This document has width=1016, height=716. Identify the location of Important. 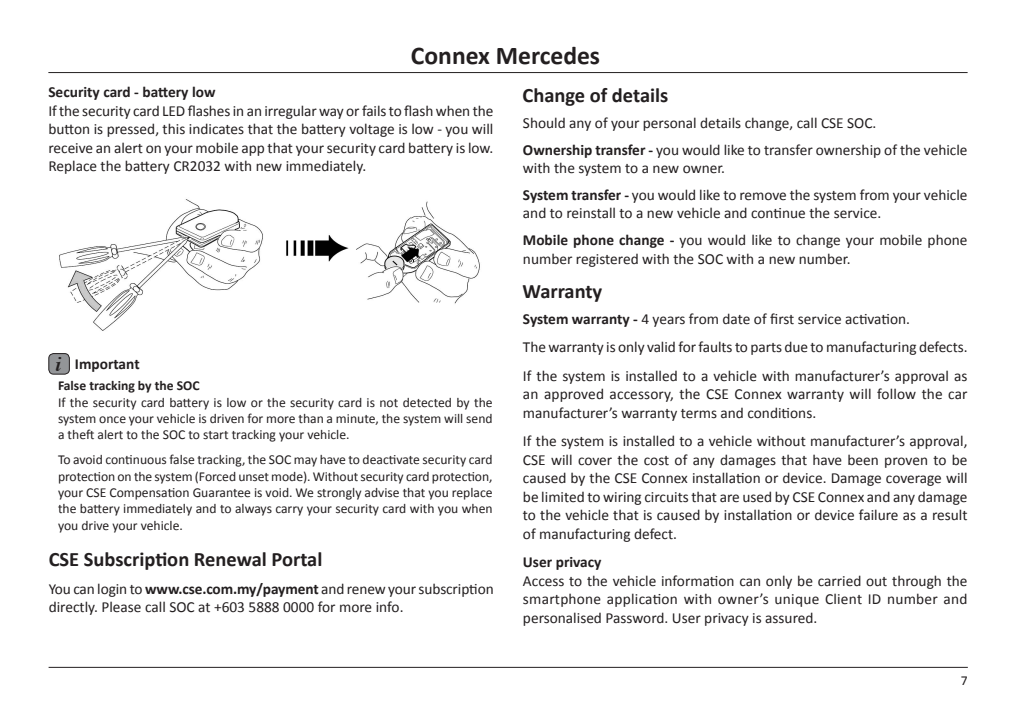
(107, 365).
